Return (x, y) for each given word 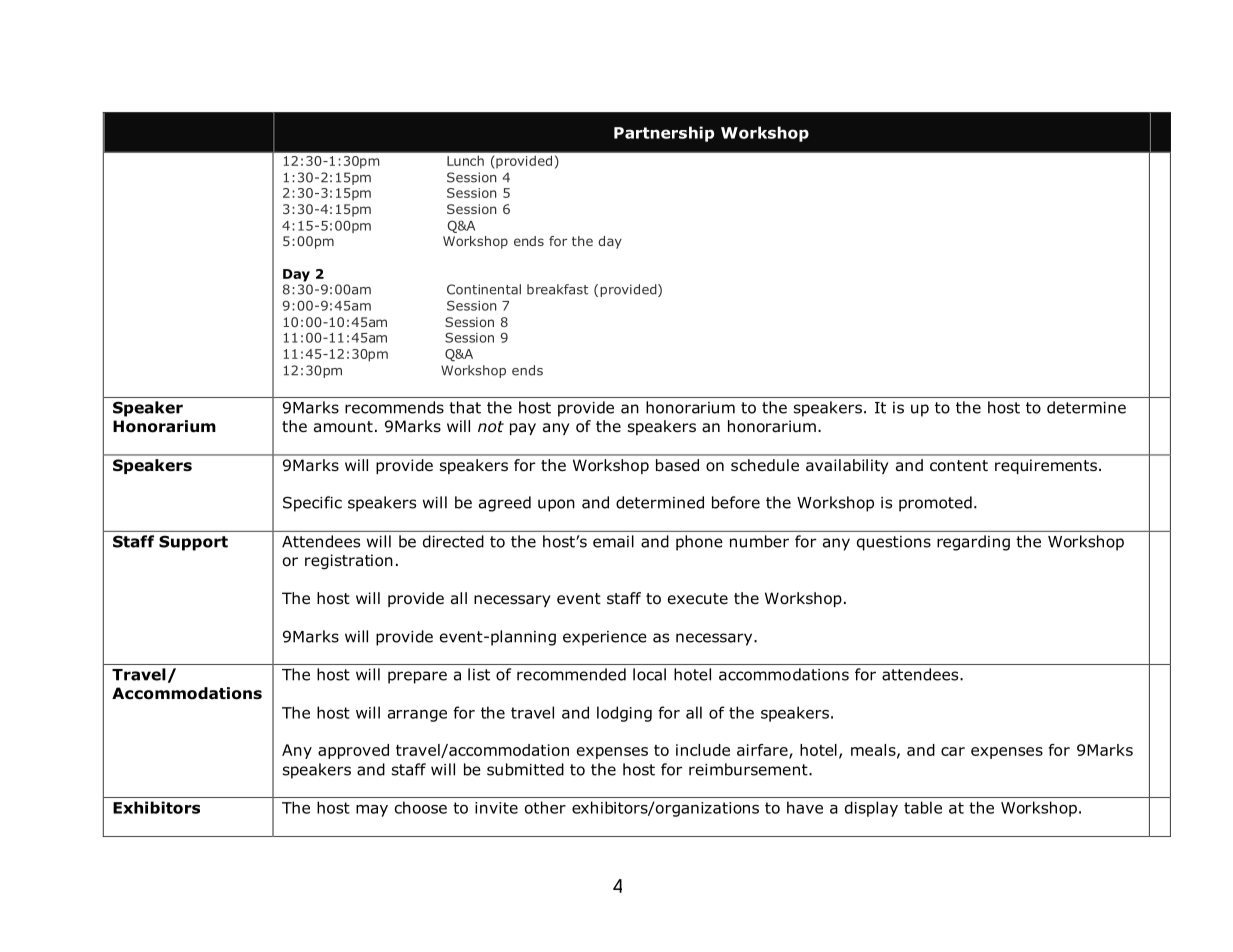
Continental (484, 289)
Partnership (664, 134)
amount (343, 427)
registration (349, 562)
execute (698, 598)
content (959, 466)
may (372, 811)
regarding (973, 543)
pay (523, 429)
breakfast (557, 289)
